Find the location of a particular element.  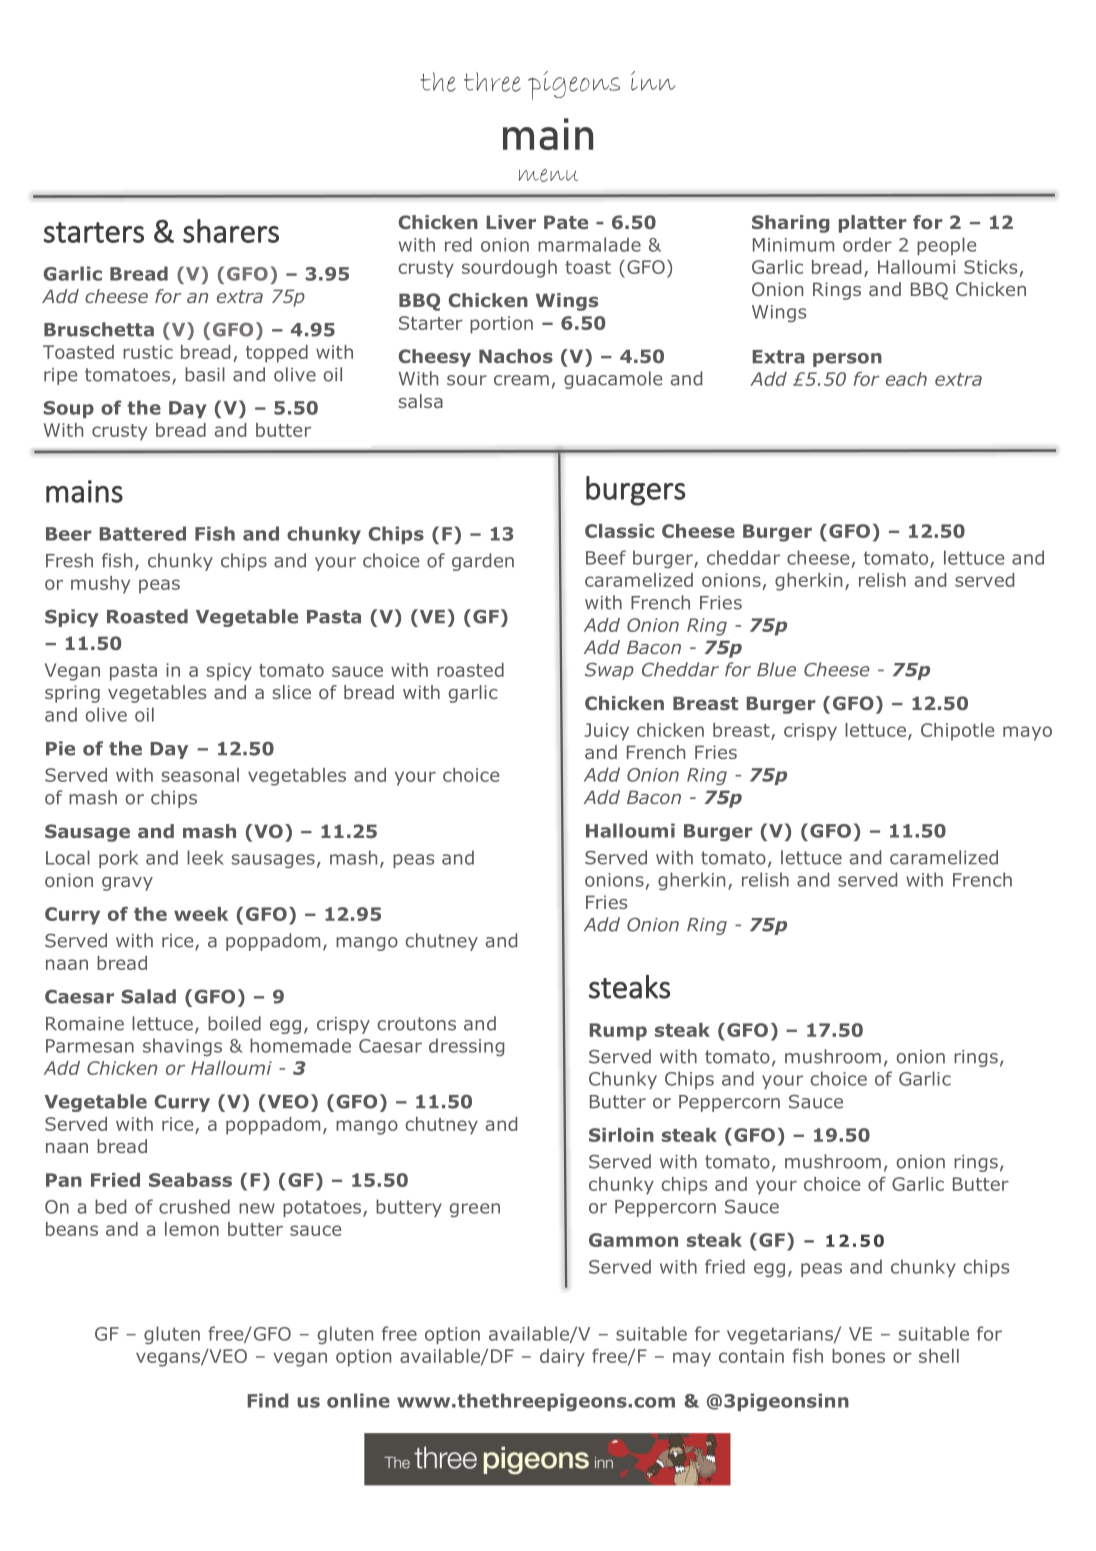

Salad is located at coordinates (149, 996).
